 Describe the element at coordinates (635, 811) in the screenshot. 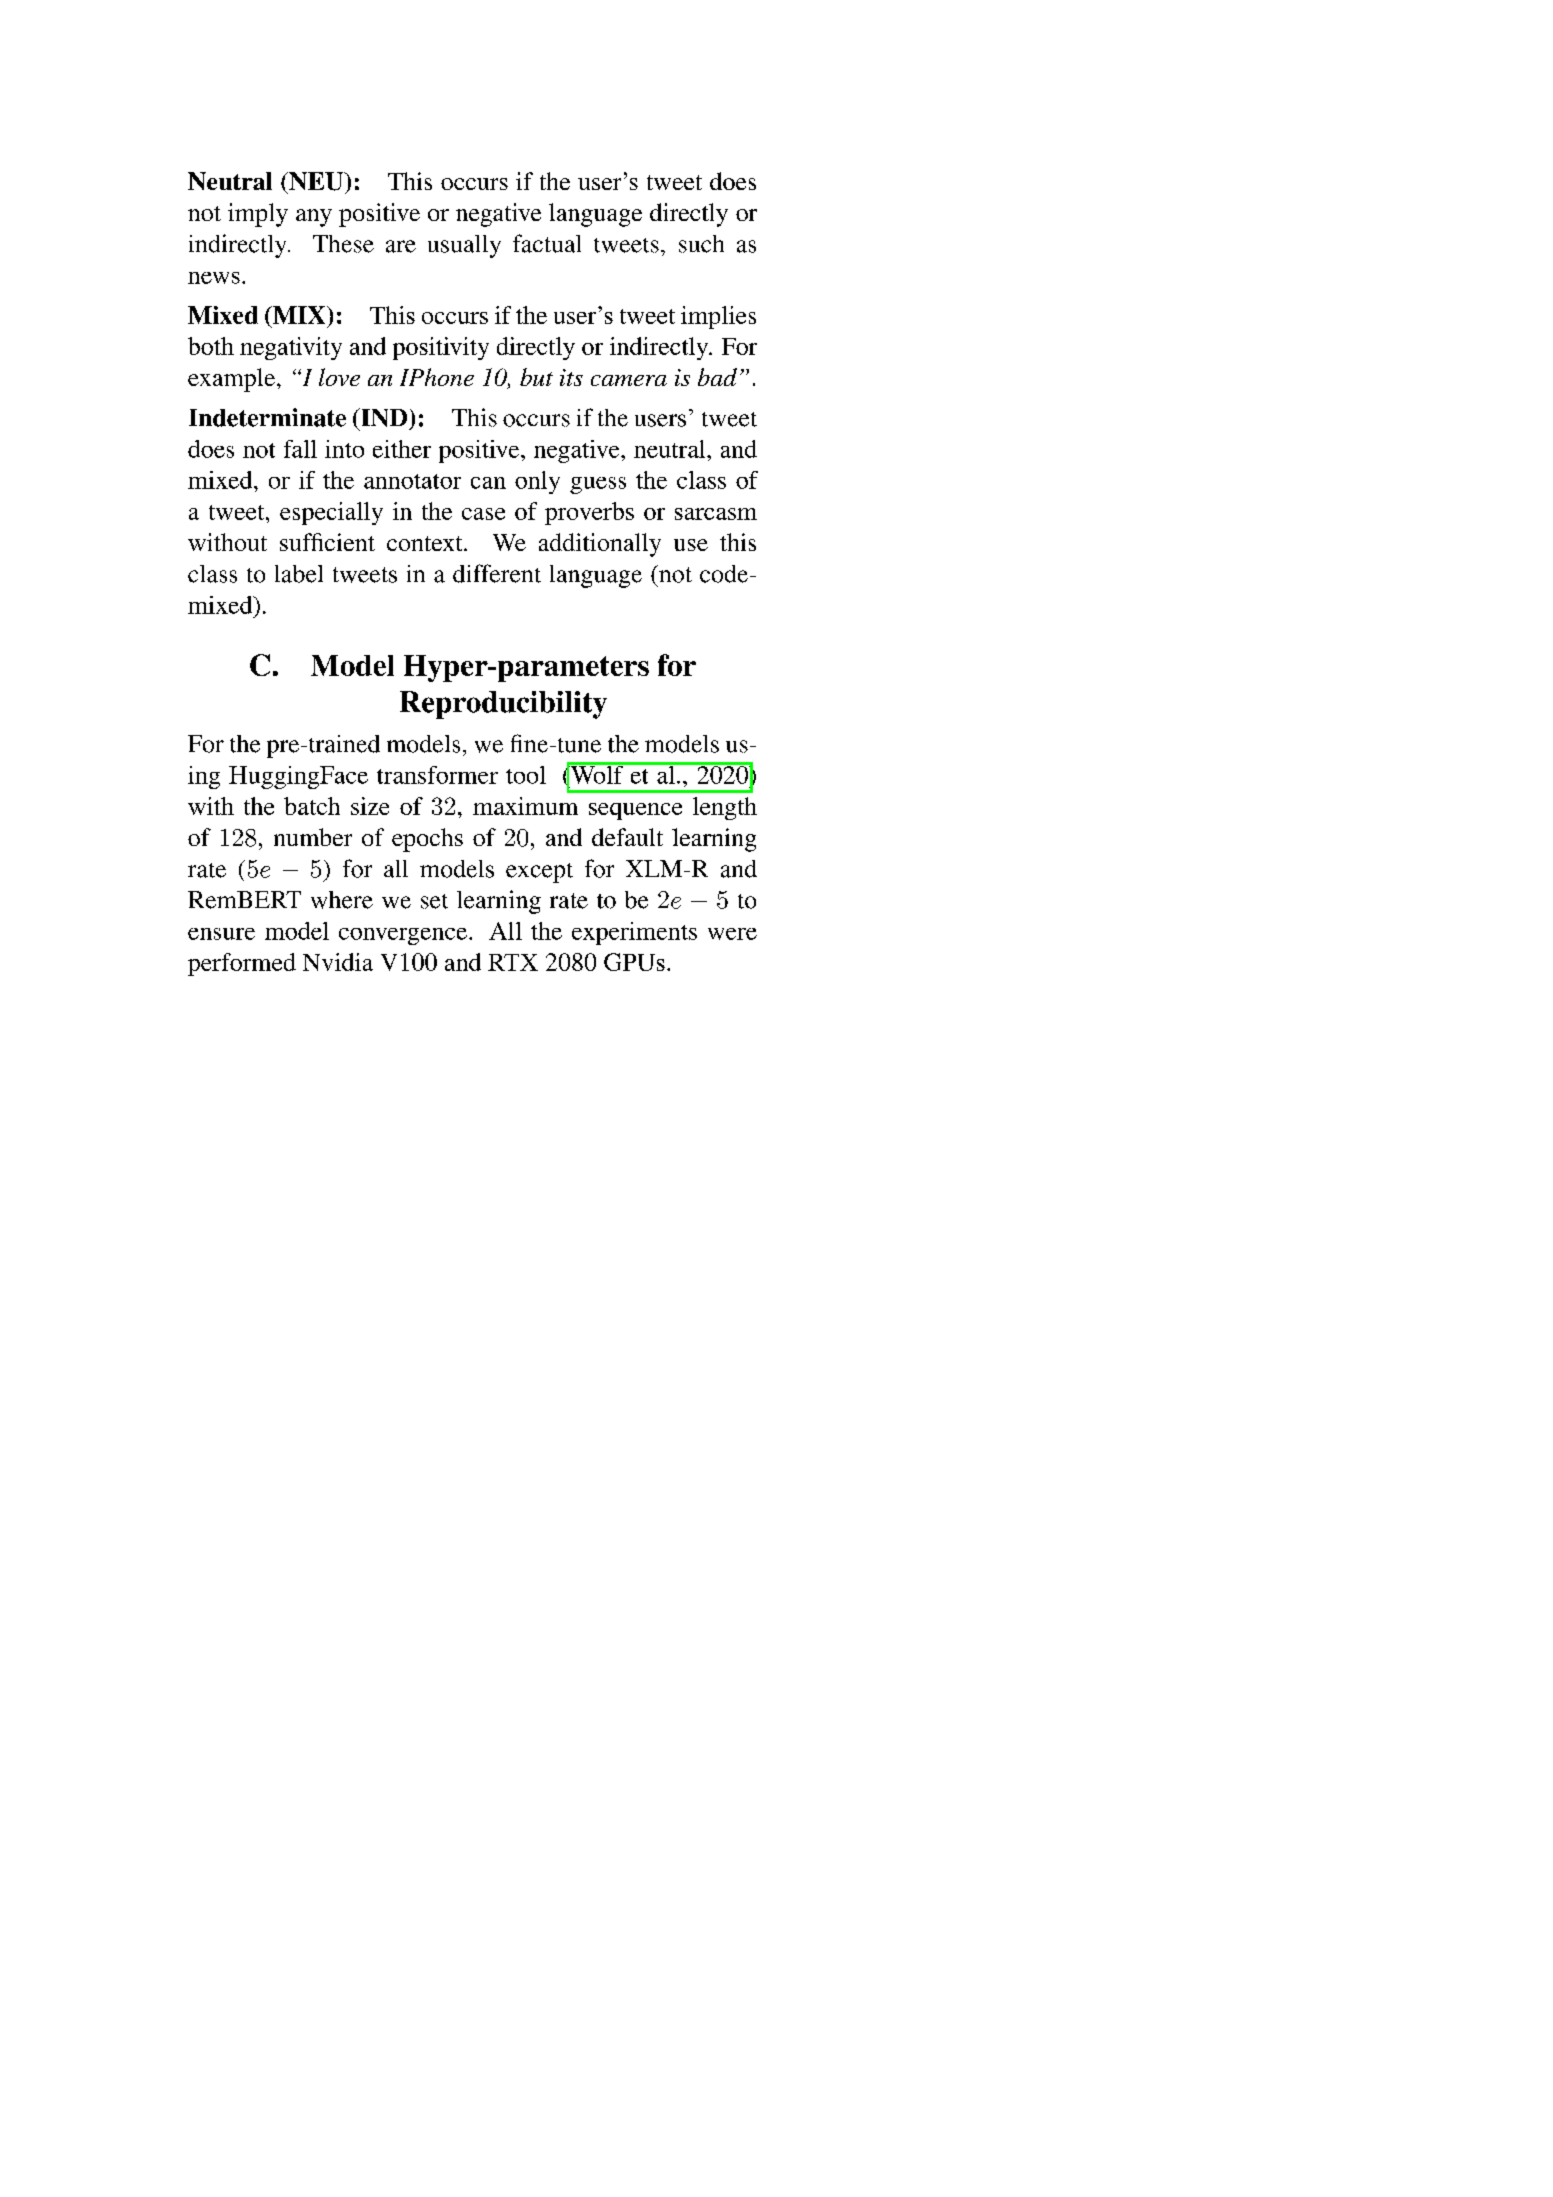

I see `sequence` at that location.
